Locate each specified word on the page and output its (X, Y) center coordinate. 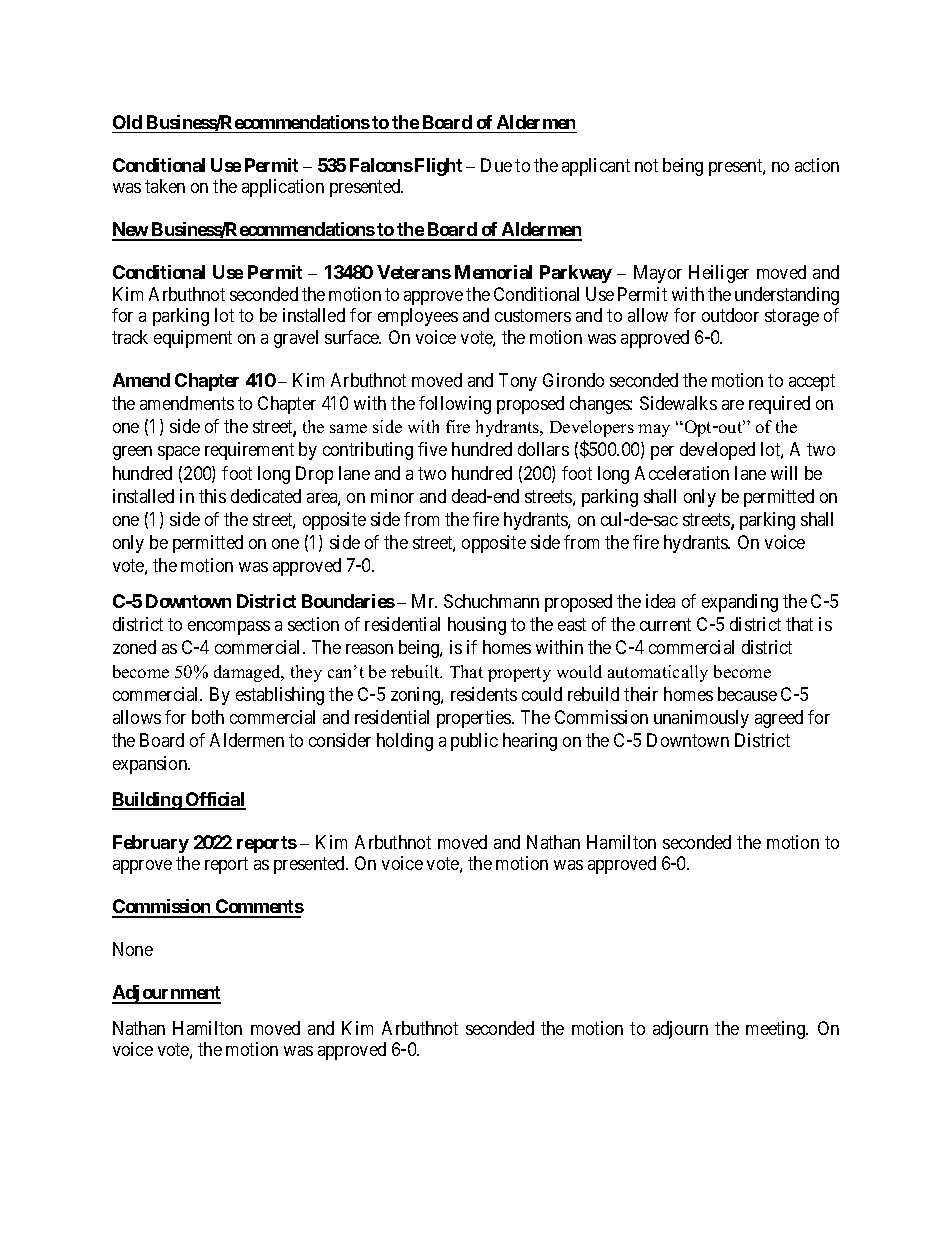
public (474, 742)
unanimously (701, 719)
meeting (776, 1030)
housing (477, 626)
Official (215, 800)
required (779, 405)
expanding (740, 603)
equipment (193, 339)
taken (165, 186)
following (455, 405)
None (133, 949)
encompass (229, 628)
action (817, 165)
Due (496, 165)
